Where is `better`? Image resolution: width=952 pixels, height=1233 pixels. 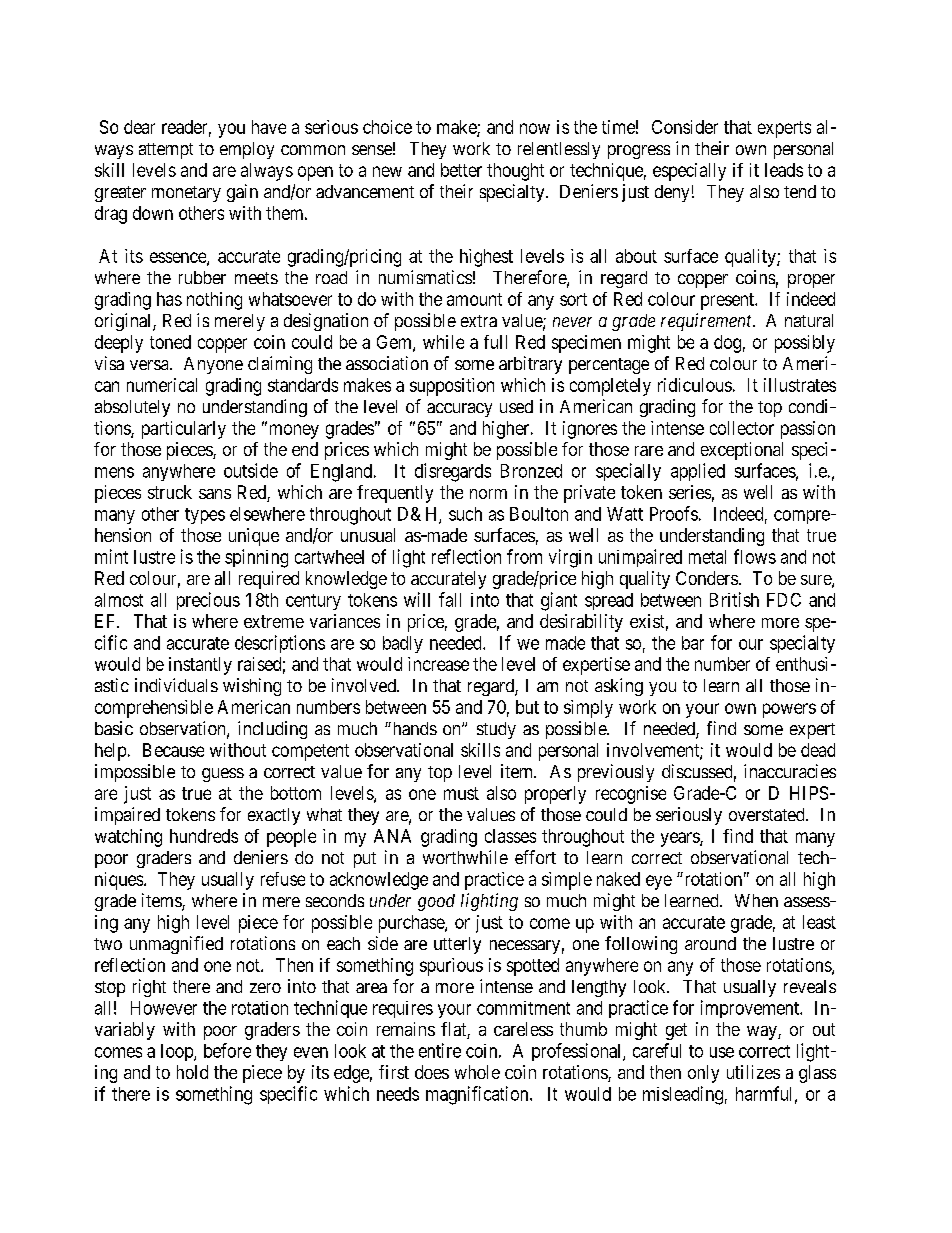 better is located at coordinates (461, 170).
